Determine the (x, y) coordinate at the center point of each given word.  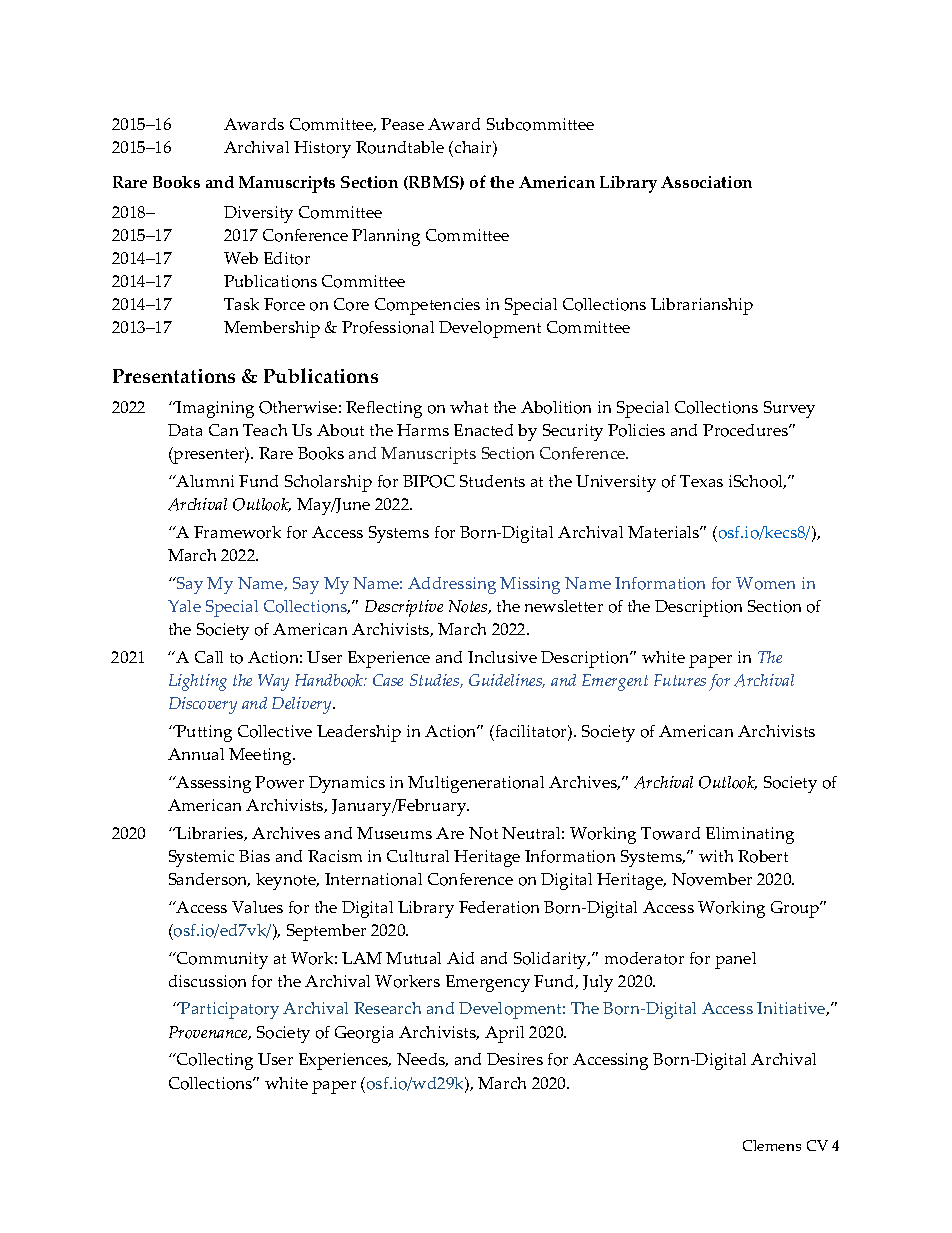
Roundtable (400, 147)
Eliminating (750, 835)
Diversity (258, 214)
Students (492, 481)
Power (279, 782)
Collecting (214, 1061)
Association (706, 182)
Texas (701, 481)
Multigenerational (476, 784)
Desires (515, 1059)
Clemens (772, 1145)
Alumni (204, 481)
